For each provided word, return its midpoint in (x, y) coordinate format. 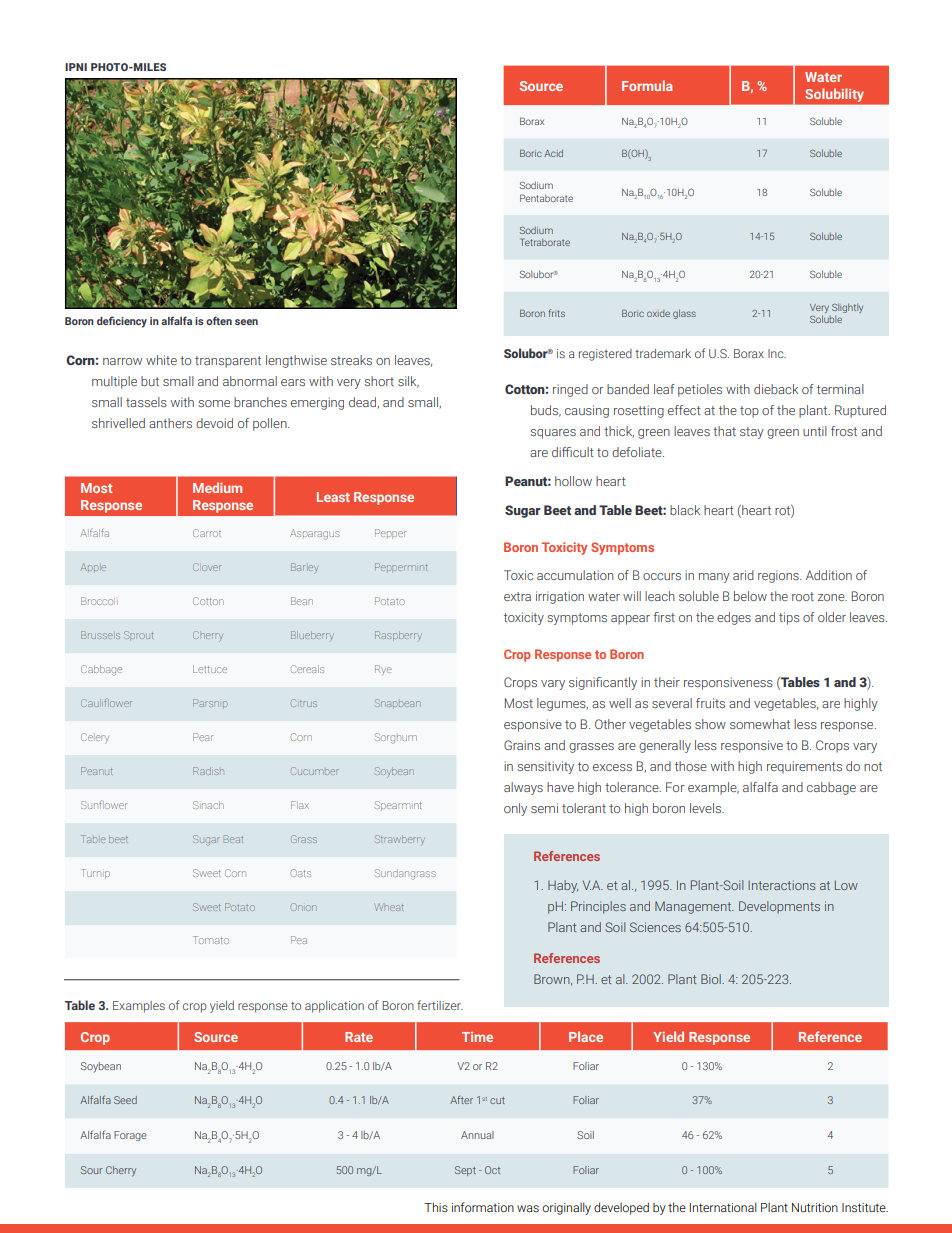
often (219, 320)
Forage (130, 1136)
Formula (647, 85)
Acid (553, 153)
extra (517, 596)
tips (789, 618)
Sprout (138, 635)
